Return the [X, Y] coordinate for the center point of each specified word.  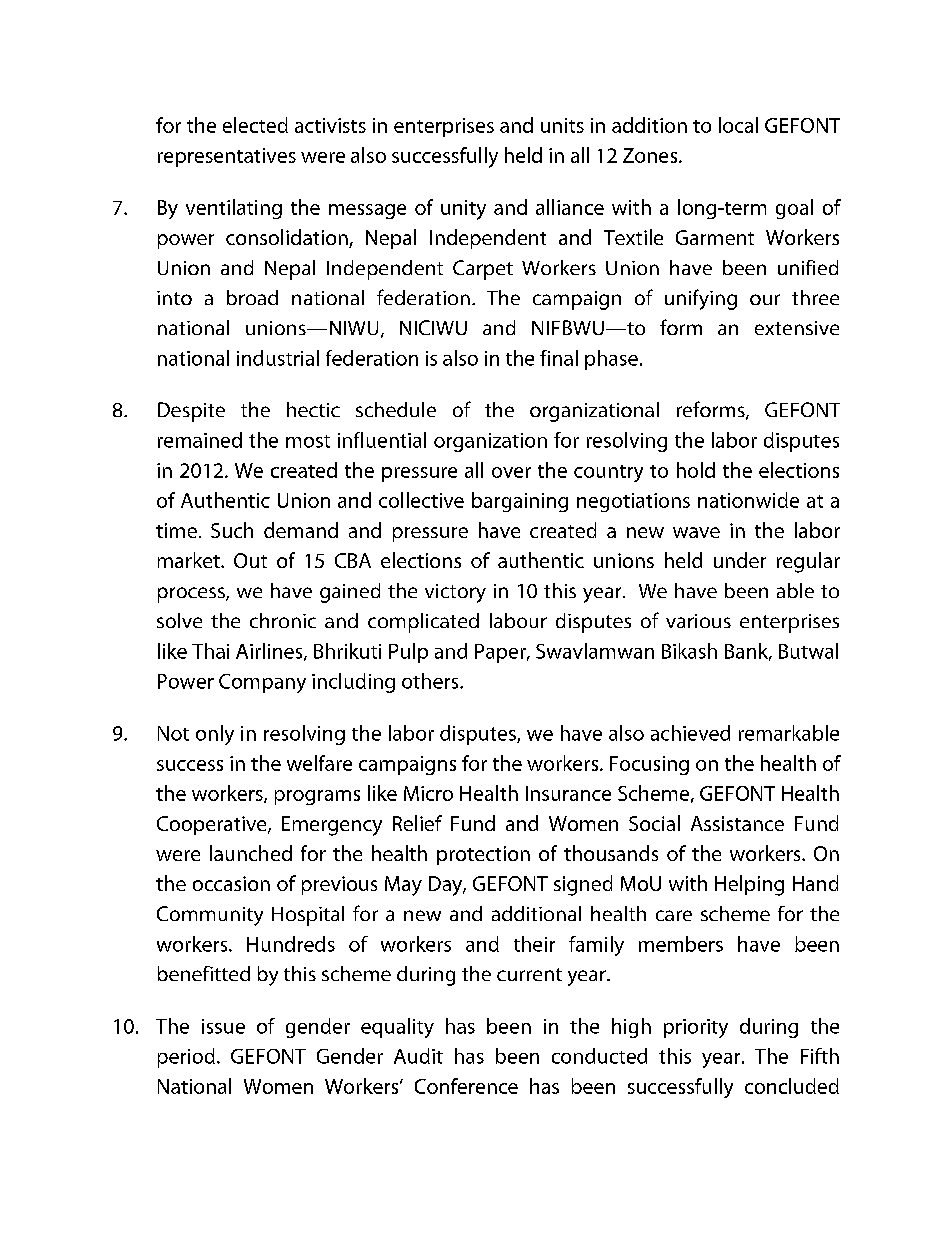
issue [223, 1026]
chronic [283, 620]
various [698, 621]
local [738, 125]
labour [518, 620]
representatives [227, 157]
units [562, 125]
